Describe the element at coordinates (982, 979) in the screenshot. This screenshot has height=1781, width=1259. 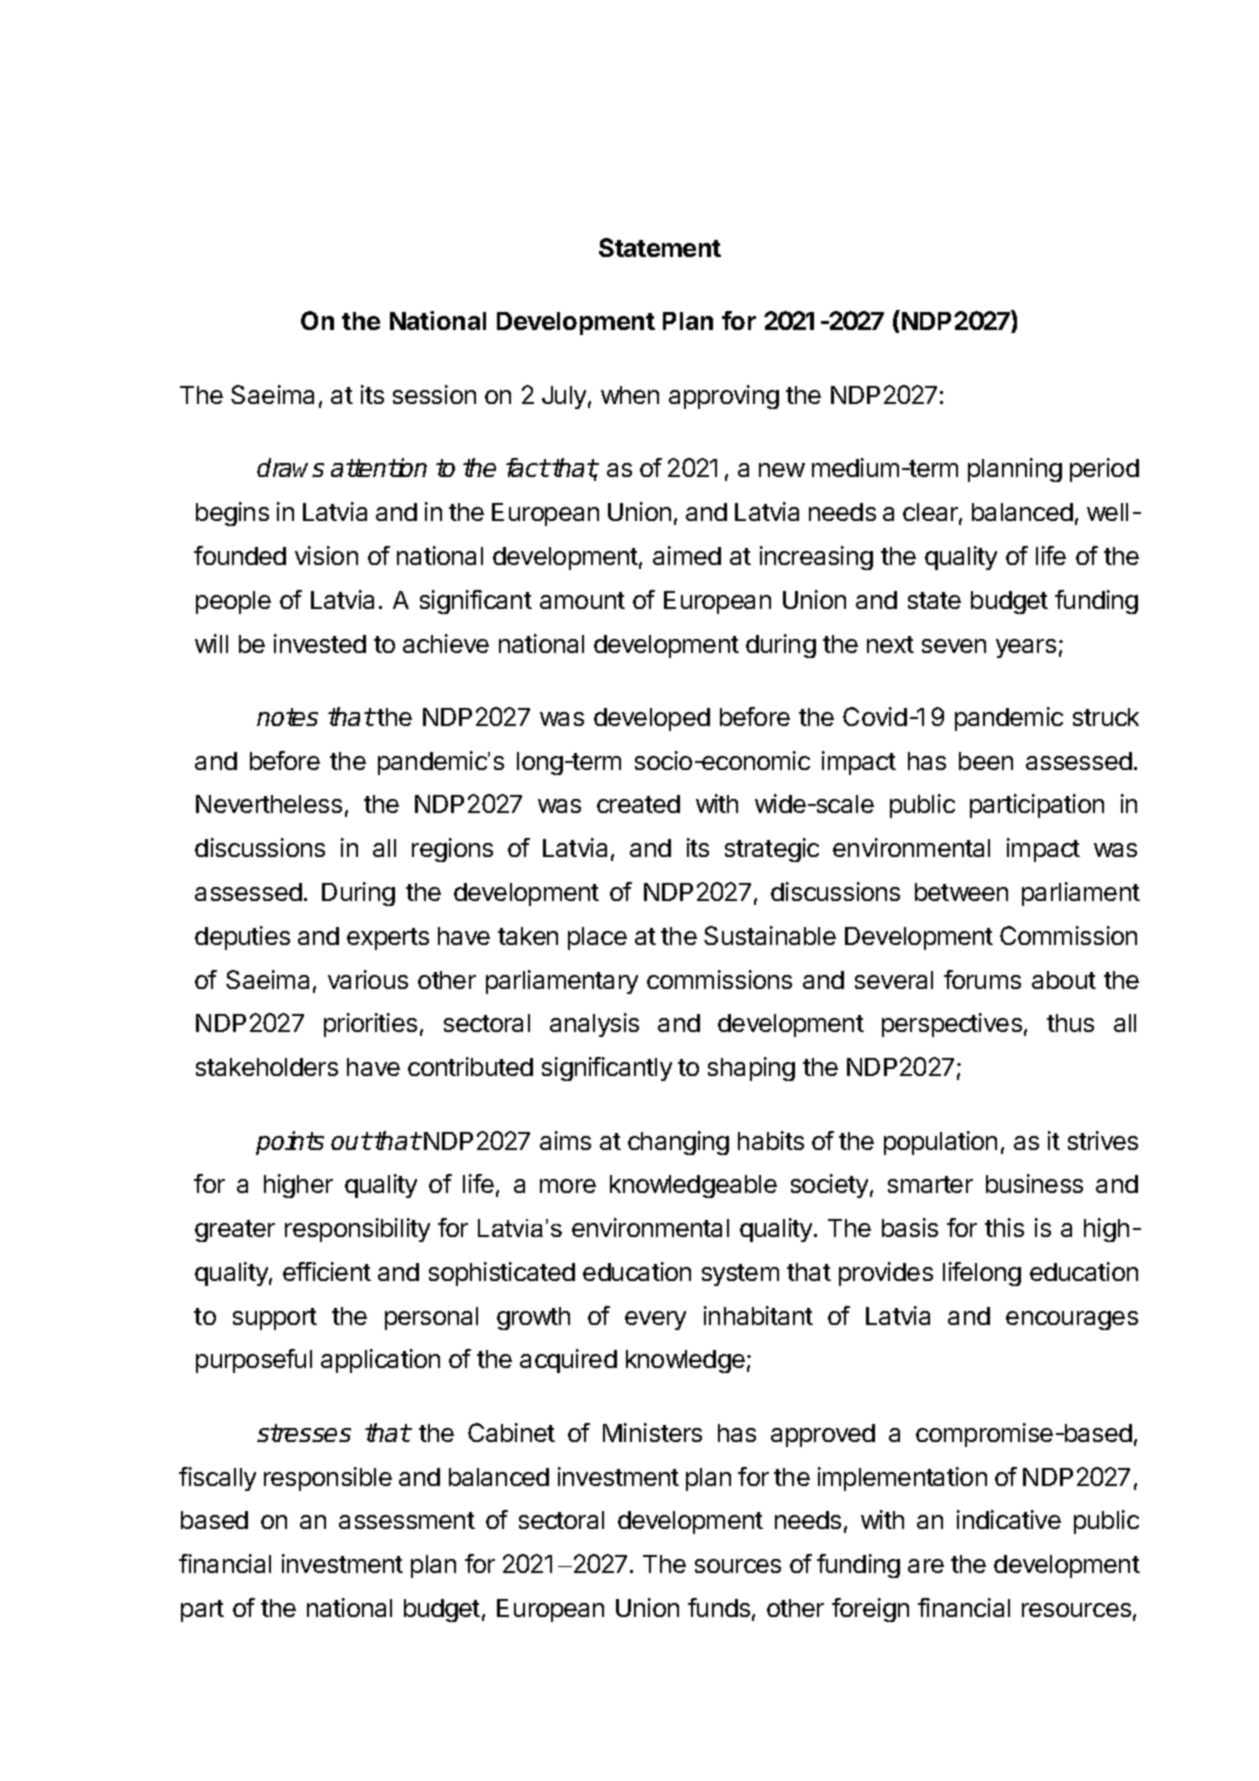
I see `forums` at that location.
